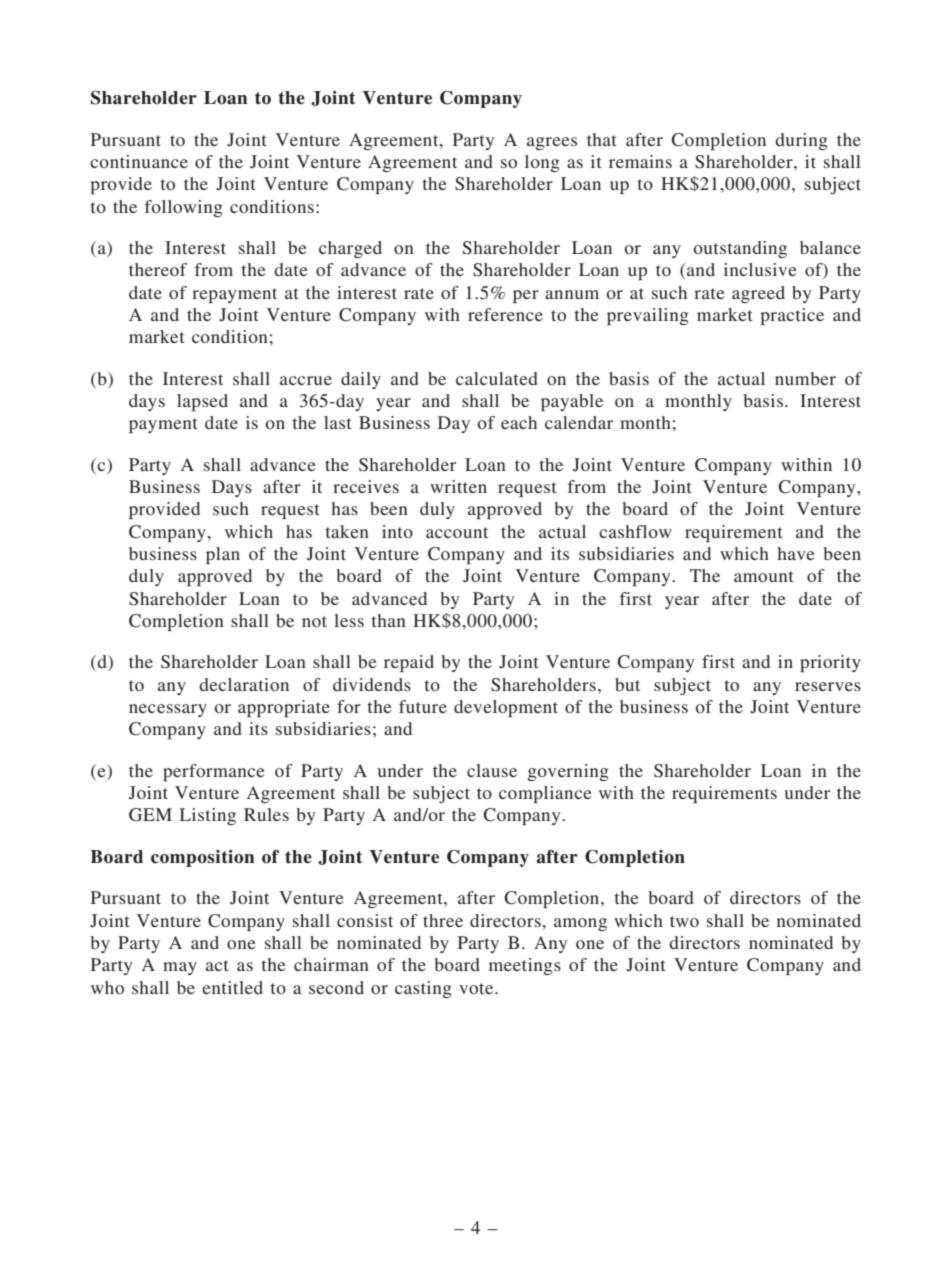 The width and height of the screenshot is (952, 1270). I want to click on vote, so click(477, 988).
